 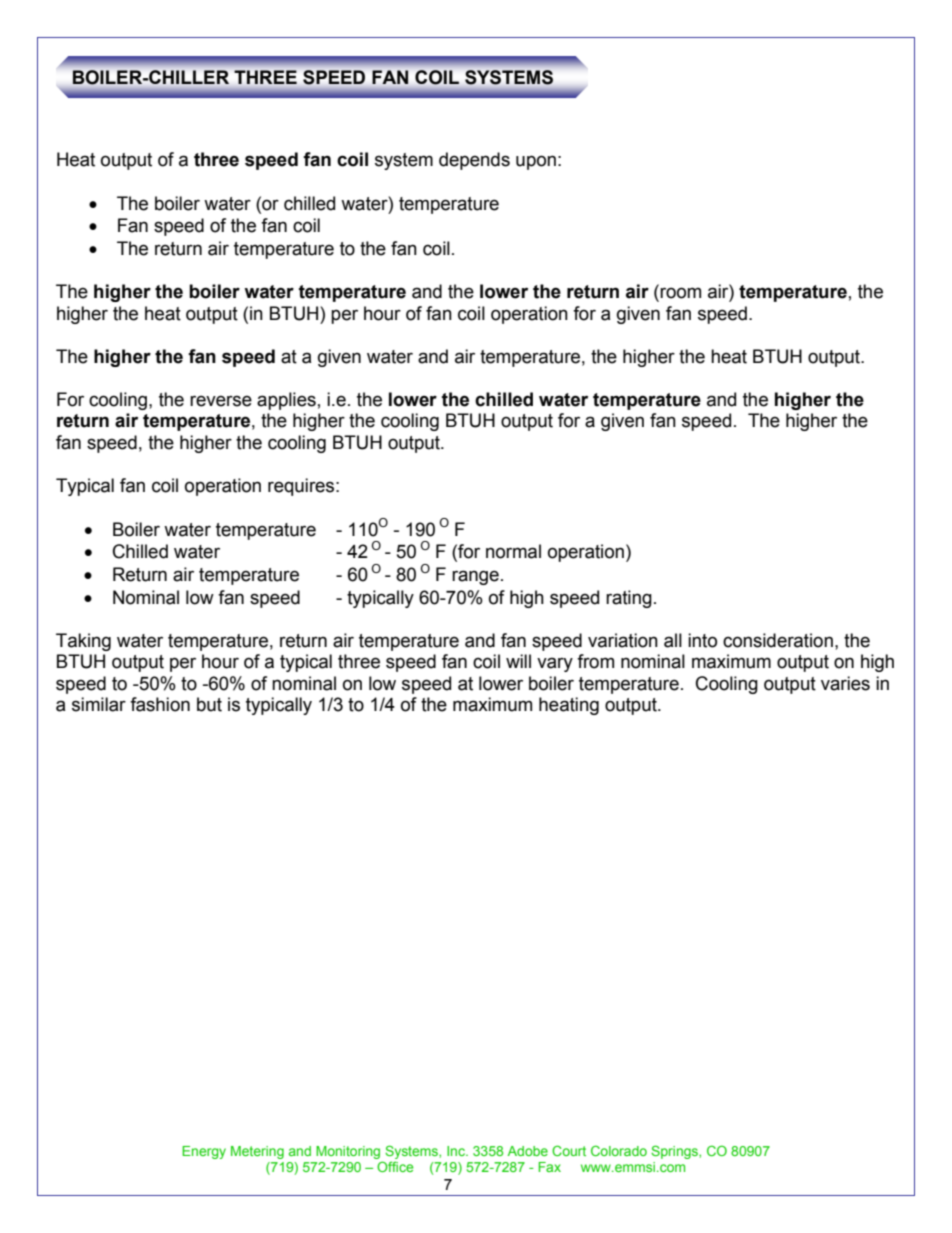 I want to click on will, so click(x=518, y=661).
